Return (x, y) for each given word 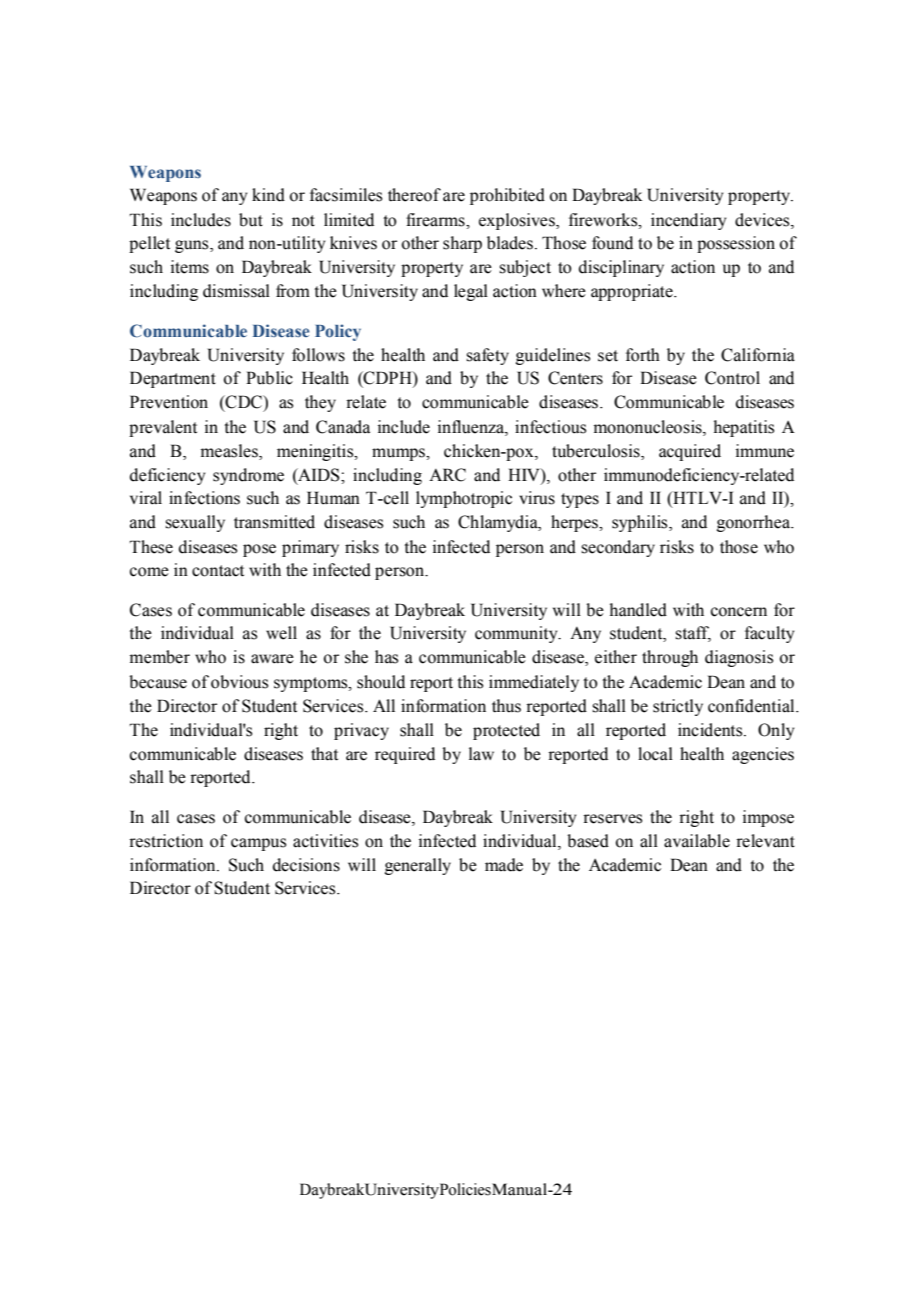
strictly (678, 707)
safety (487, 356)
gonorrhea (755, 523)
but (251, 220)
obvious (239, 682)
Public (269, 378)
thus (506, 706)
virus (537, 498)
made (504, 865)
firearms (436, 220)
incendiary (688, 221)
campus (258, 844)
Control (732, 378)
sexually (195, 523)
